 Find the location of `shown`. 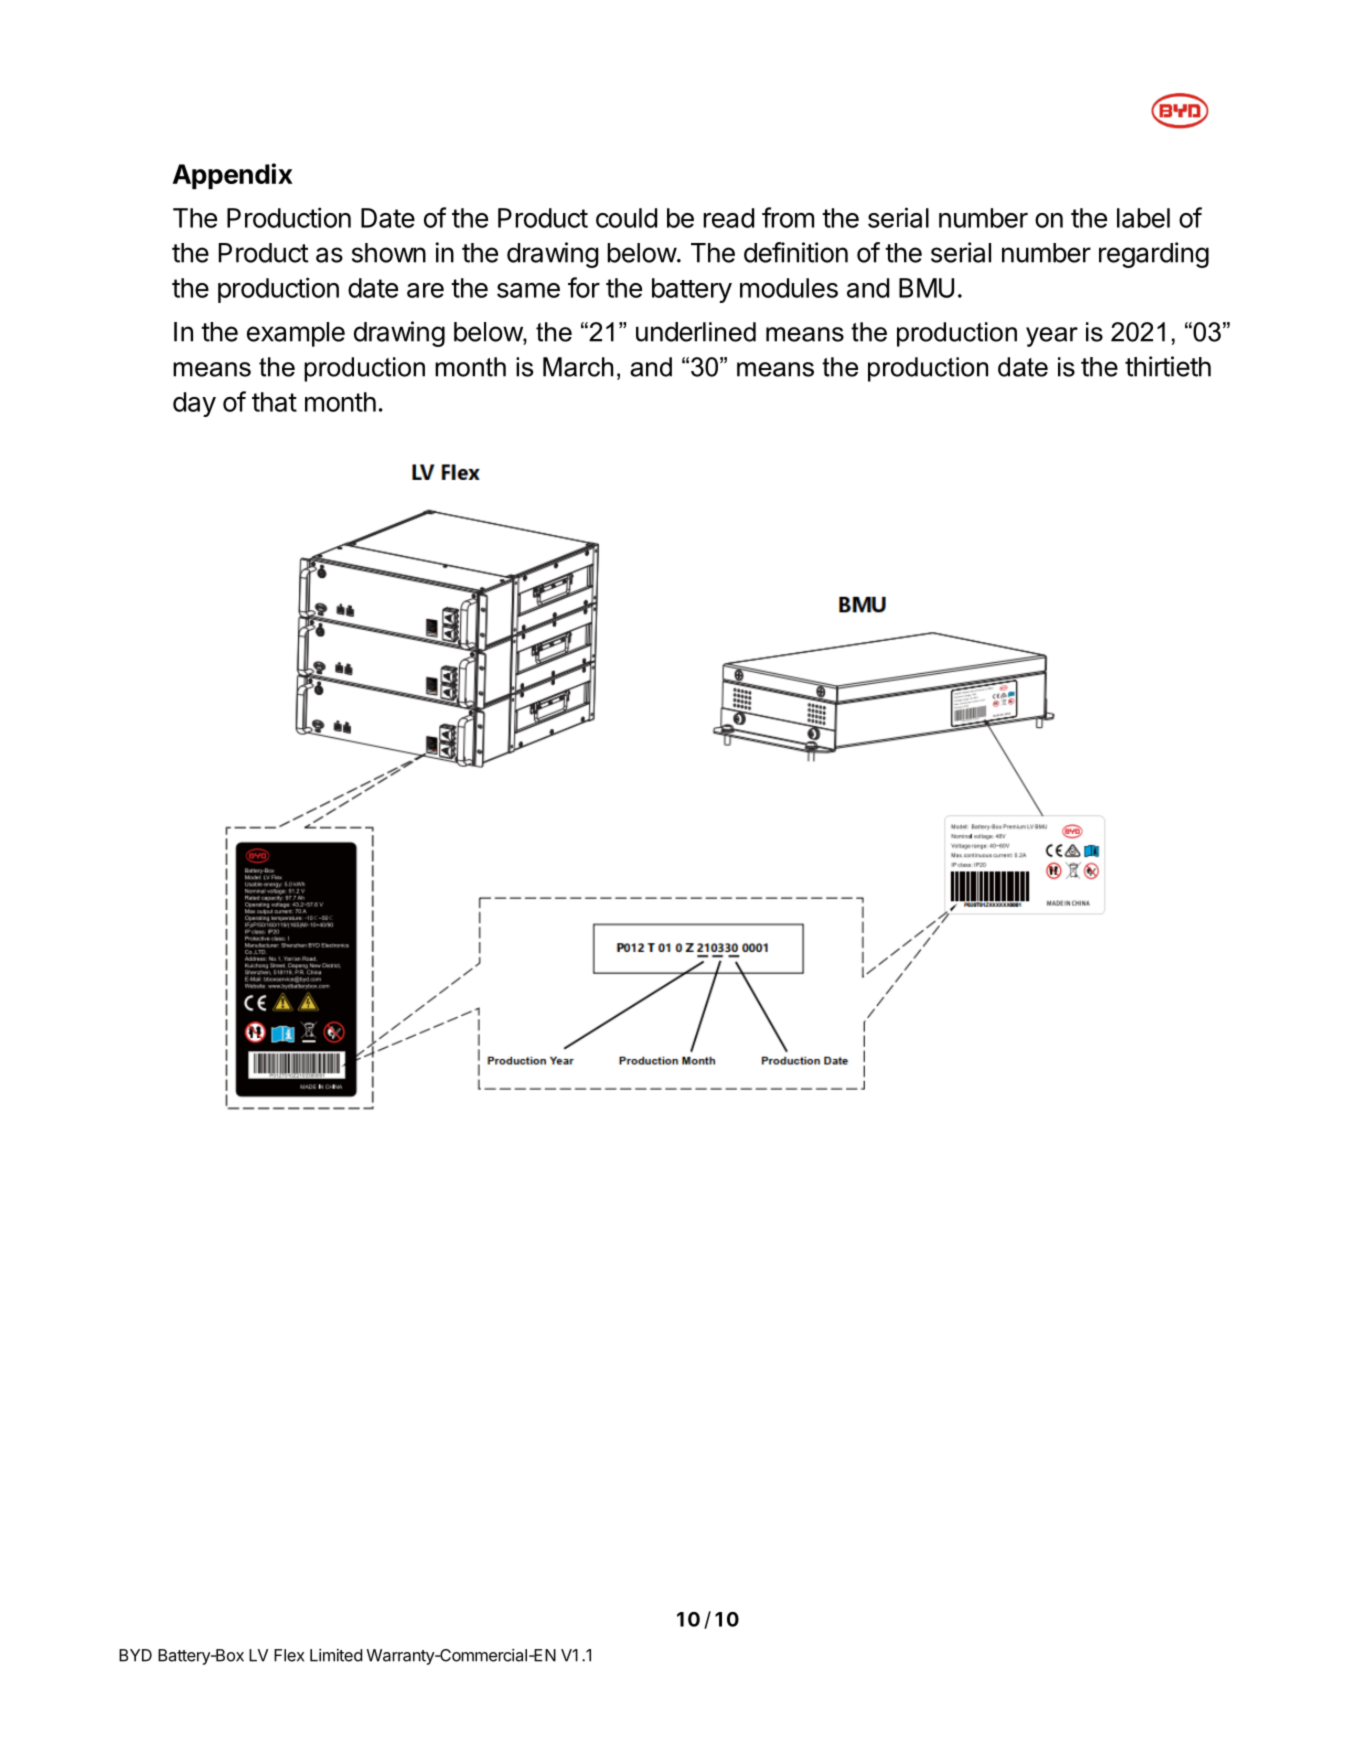

shown is located at coordinates (389, 253).
